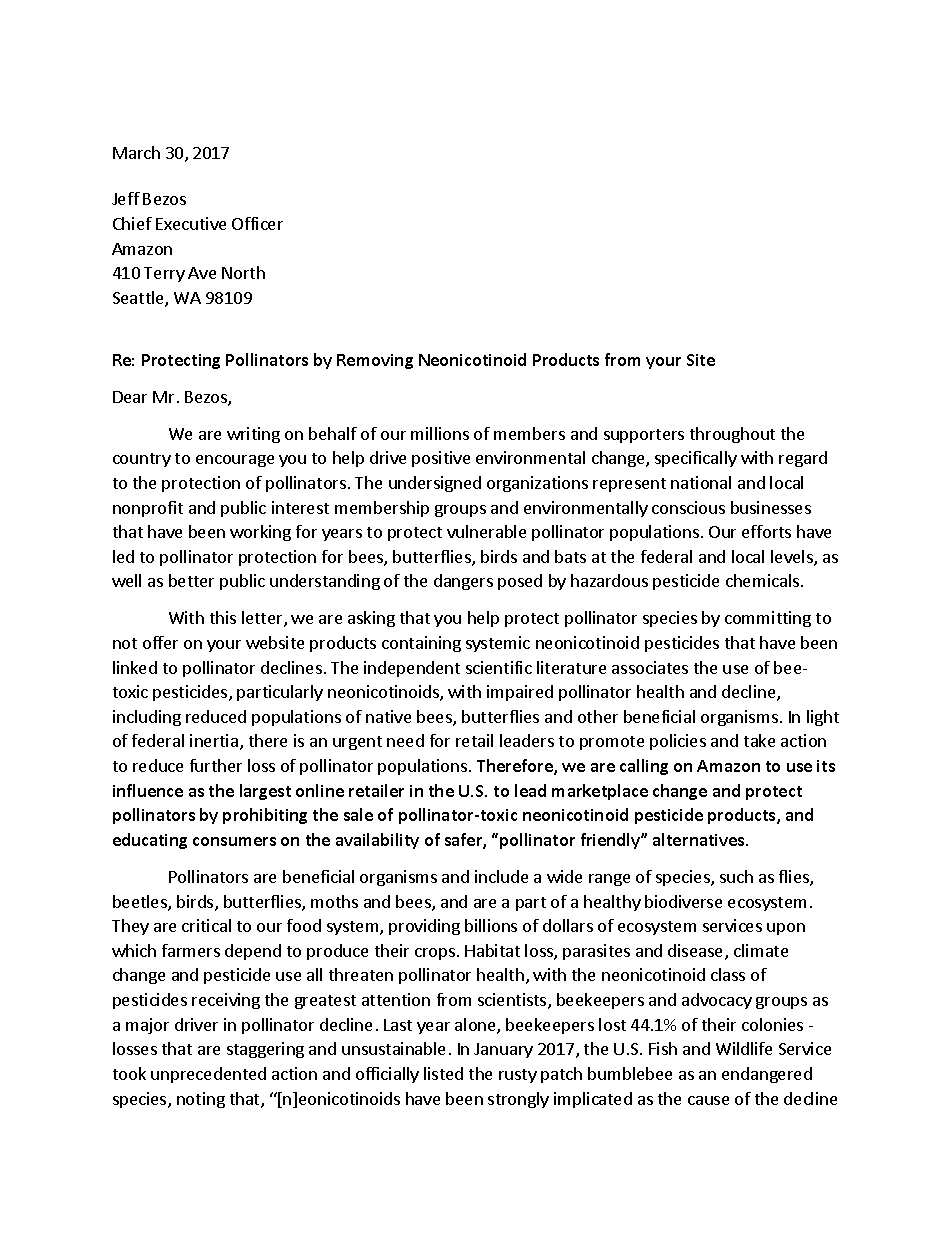 This screenshot has height=1233, width=952. Describe the element at coordinates (208, 1075) in the screenshot. I see `unprecedented` at that location.
